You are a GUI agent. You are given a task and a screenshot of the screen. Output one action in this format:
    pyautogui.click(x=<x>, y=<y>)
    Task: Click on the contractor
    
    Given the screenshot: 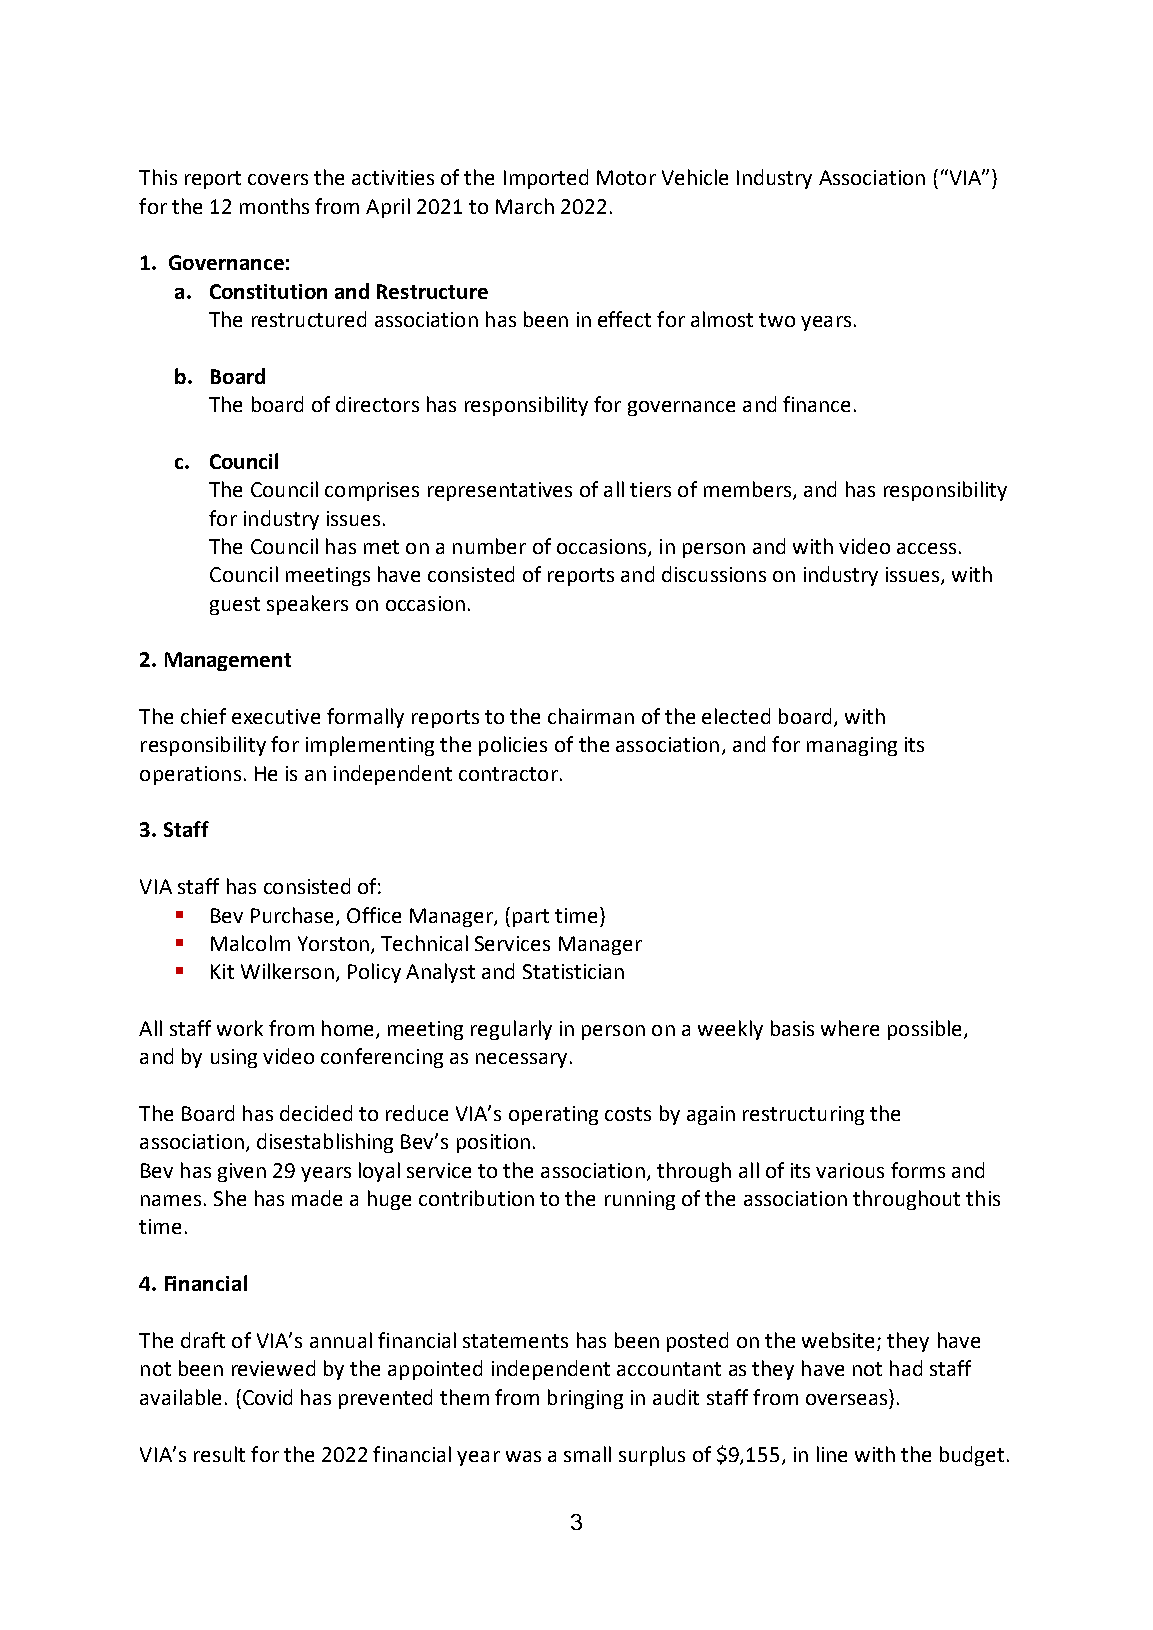 What is the action you would take?
    pyautogui.click(x=508, y=774)
